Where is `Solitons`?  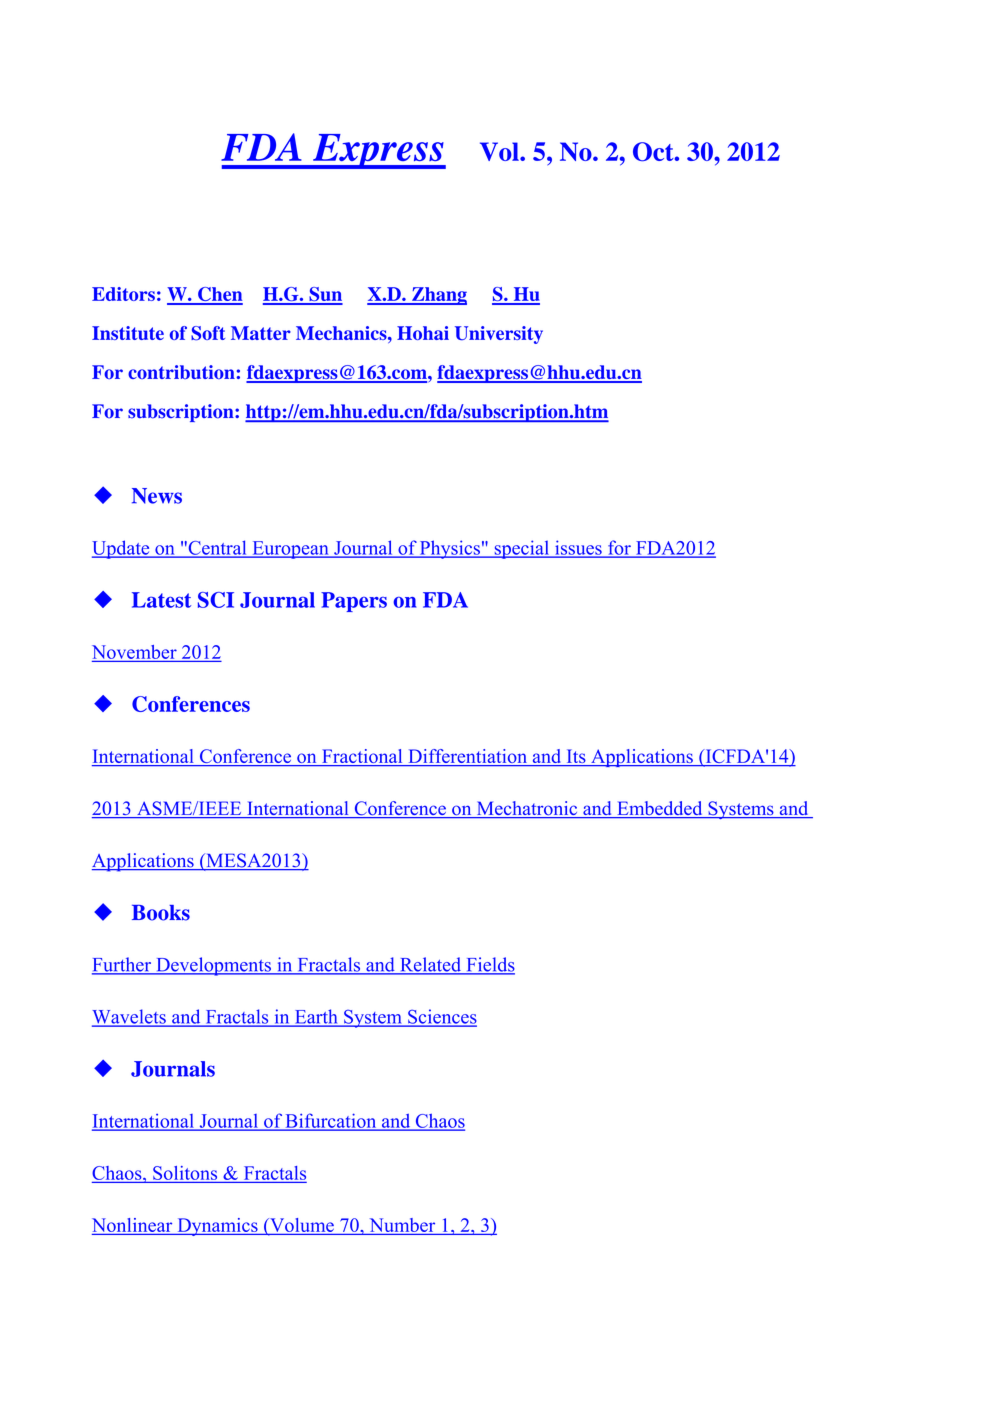
Solitons is located at coordinates (185, 1173).
